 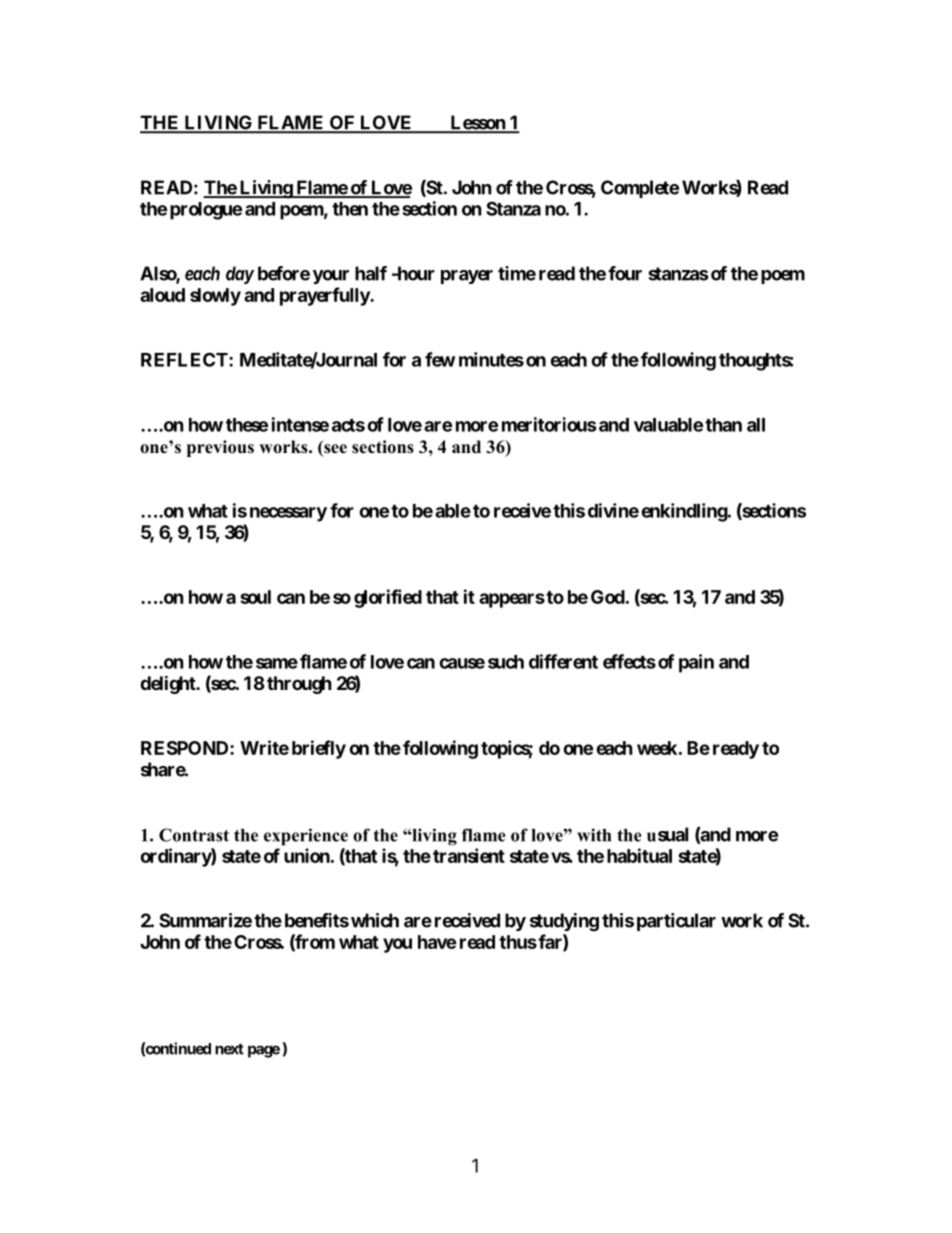 I want to click on God, so click(x=608, y=597).
